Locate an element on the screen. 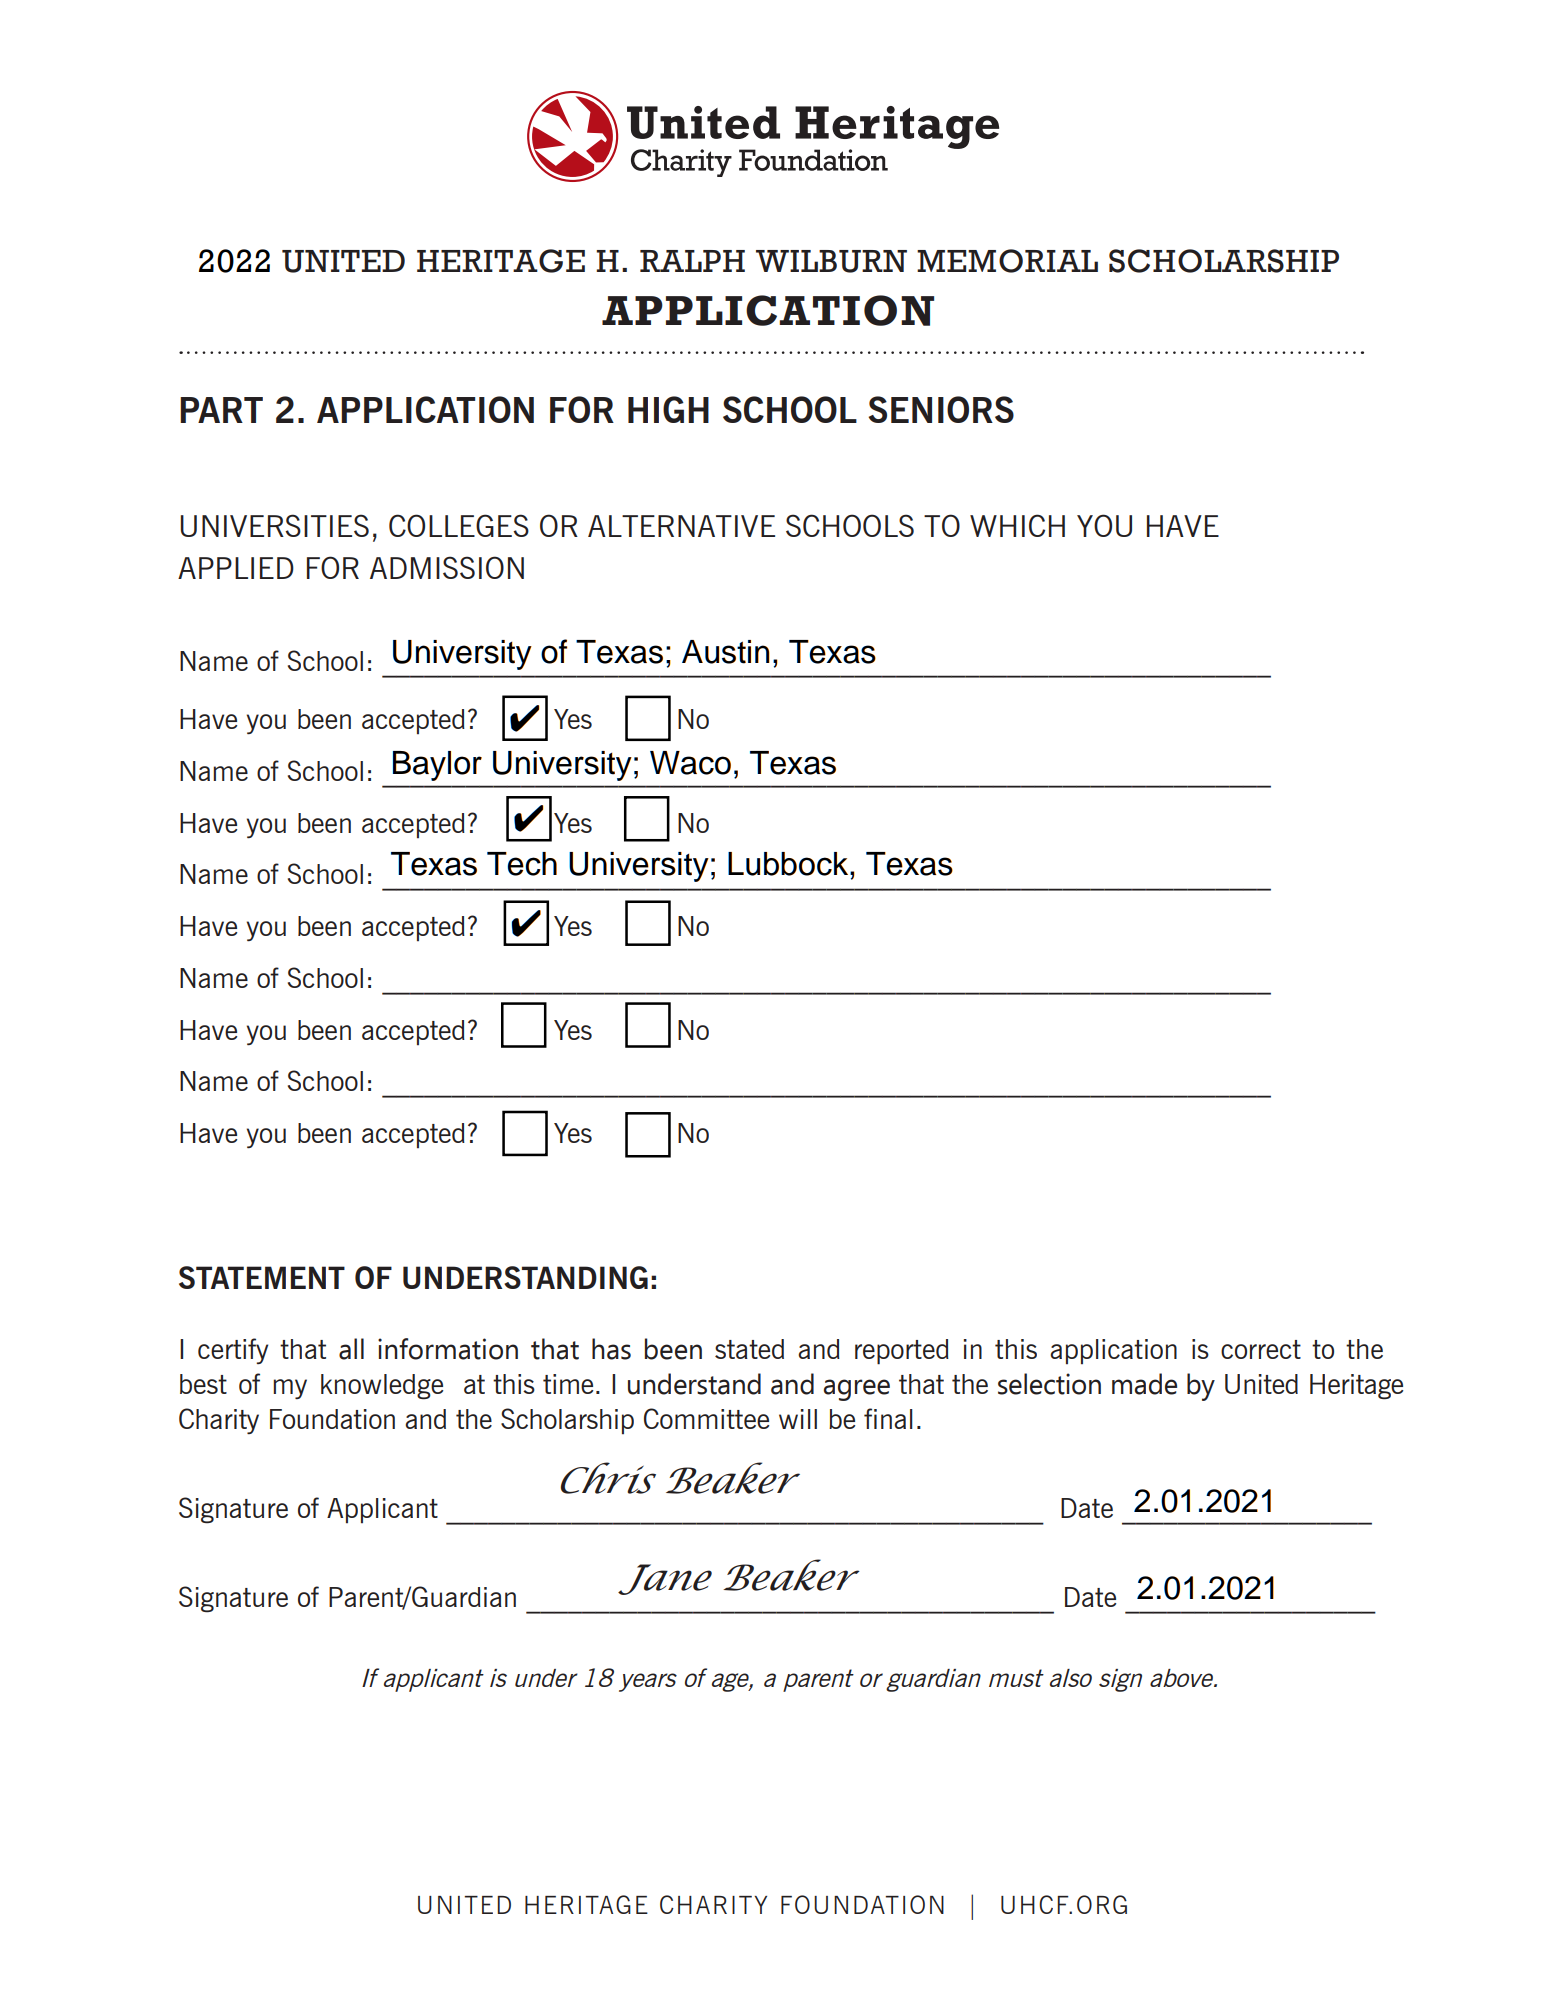 Image resolution: width=1545 pixels, height=2000 pixels. SENIORS is located at coordinates (941, 409).
